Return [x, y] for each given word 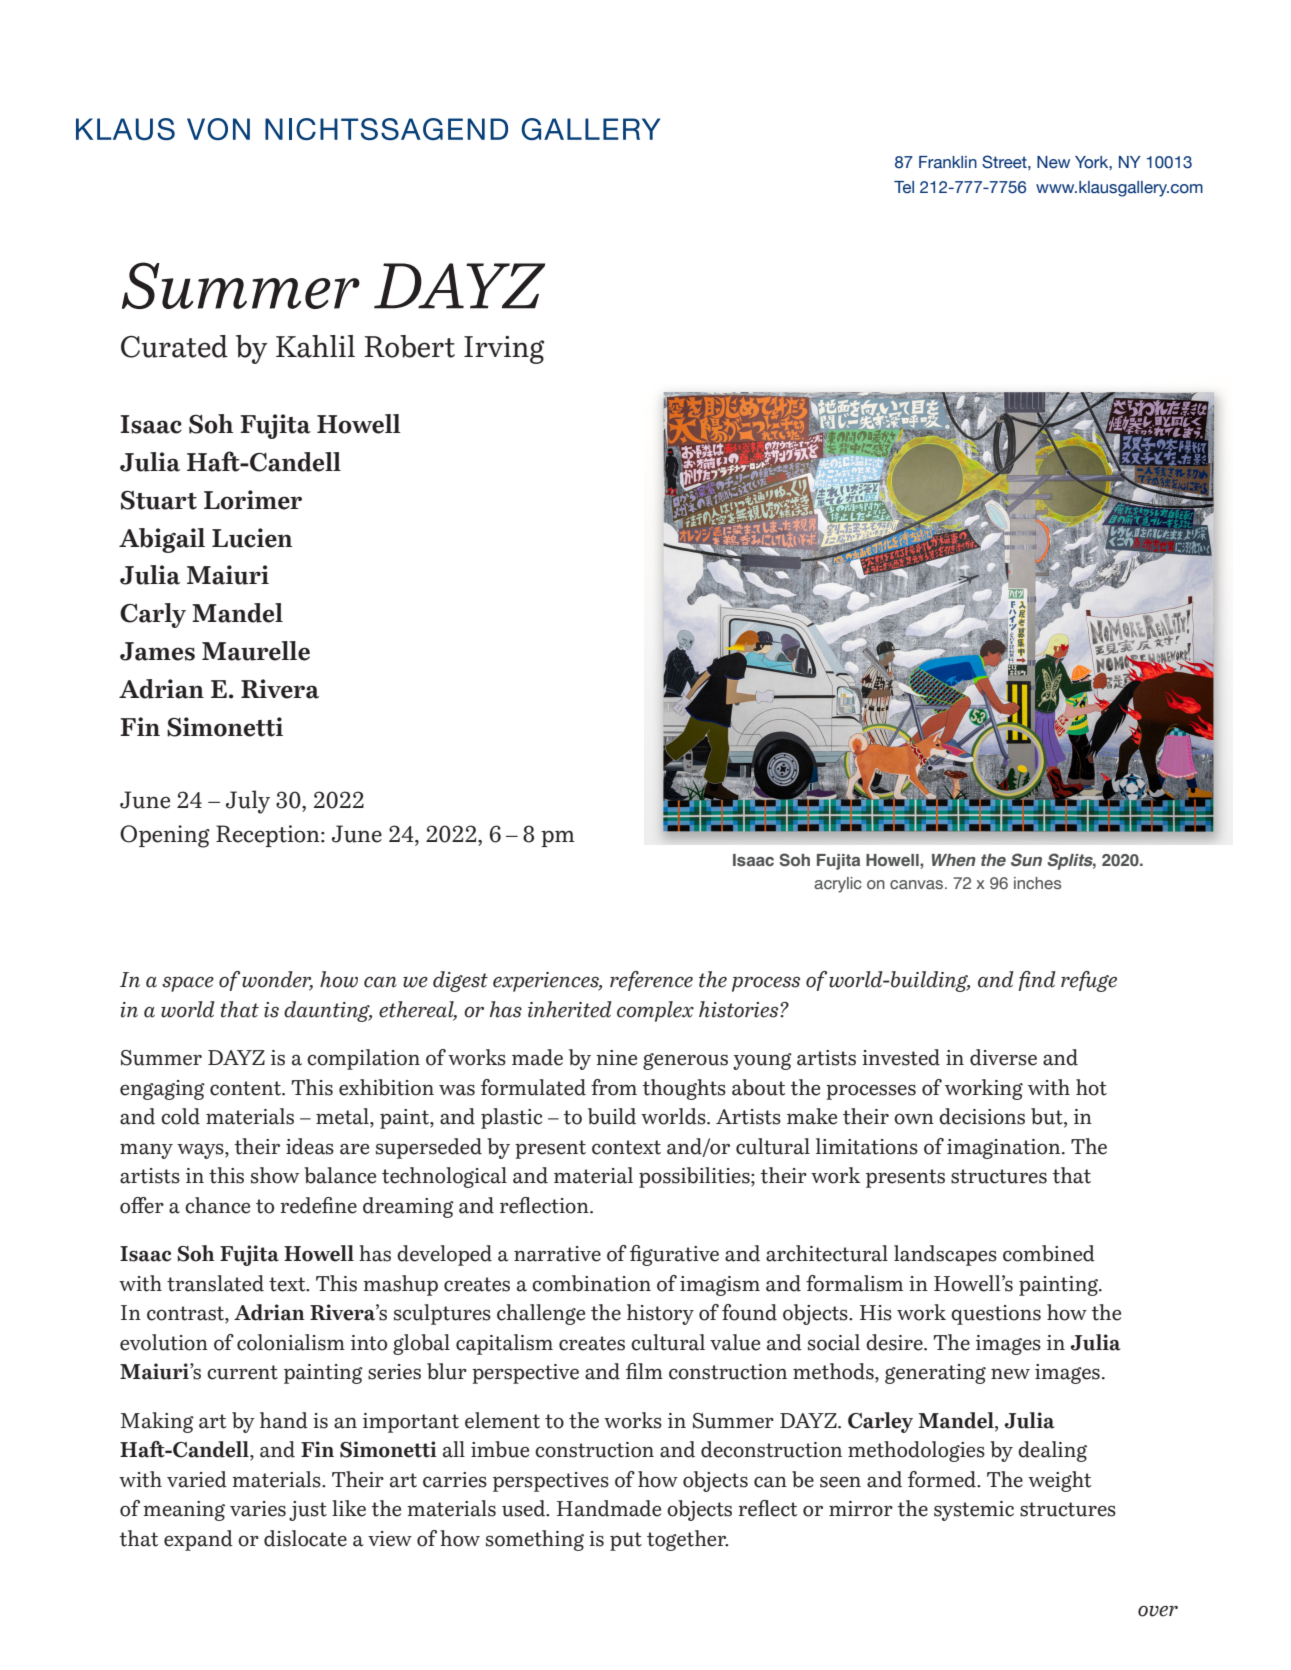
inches [1037, 883]
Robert [409, 346]
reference [651, 981]
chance [217, 1205]
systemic [974, 1511]
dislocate [305, 1538]
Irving [504, 350]
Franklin [948, 162]
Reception [269, 836]
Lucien [252, 538]
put [626, 1541]
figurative [674, 1255]
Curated [174, 346]
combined [1049, 1253]
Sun [1026, 860]
